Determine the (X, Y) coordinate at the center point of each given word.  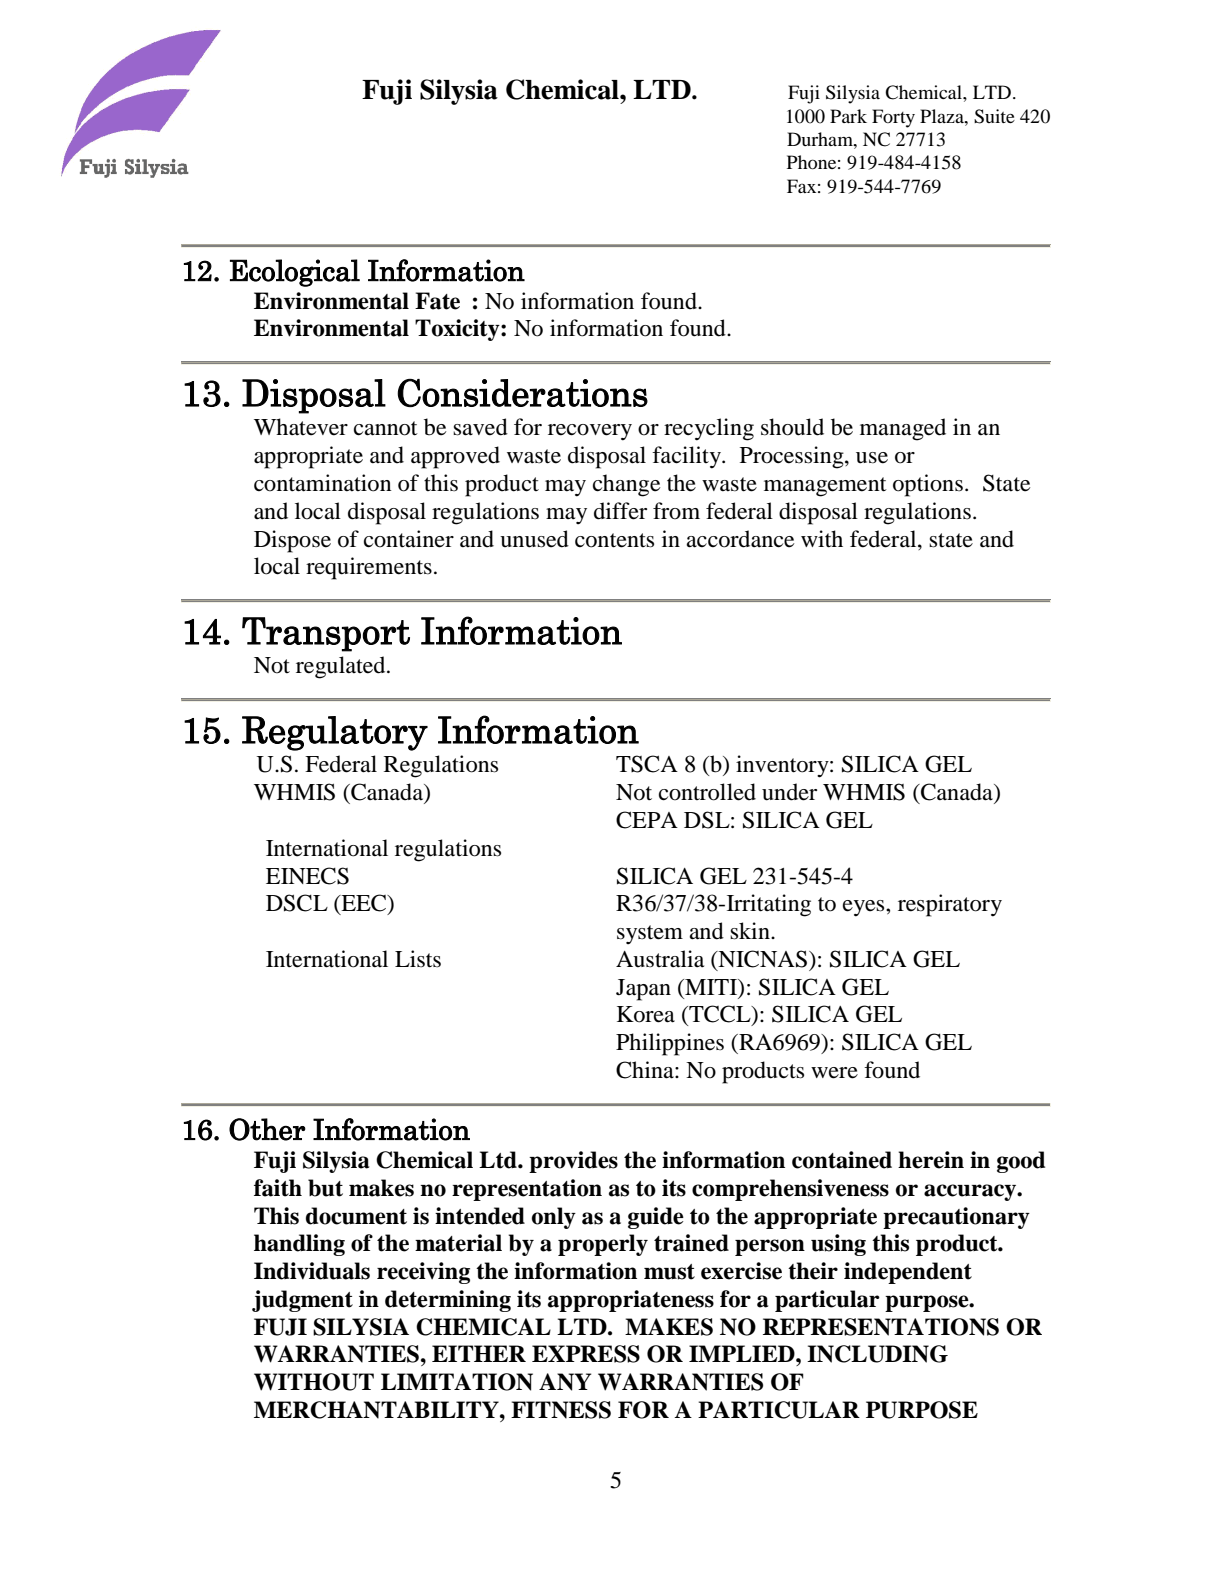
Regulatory (335, 733)
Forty (893, 118)
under (789, 792)
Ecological (295, 273)
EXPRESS (586, 1354)
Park (848, 116)
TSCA (647, 764)
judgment (302, 1301)
